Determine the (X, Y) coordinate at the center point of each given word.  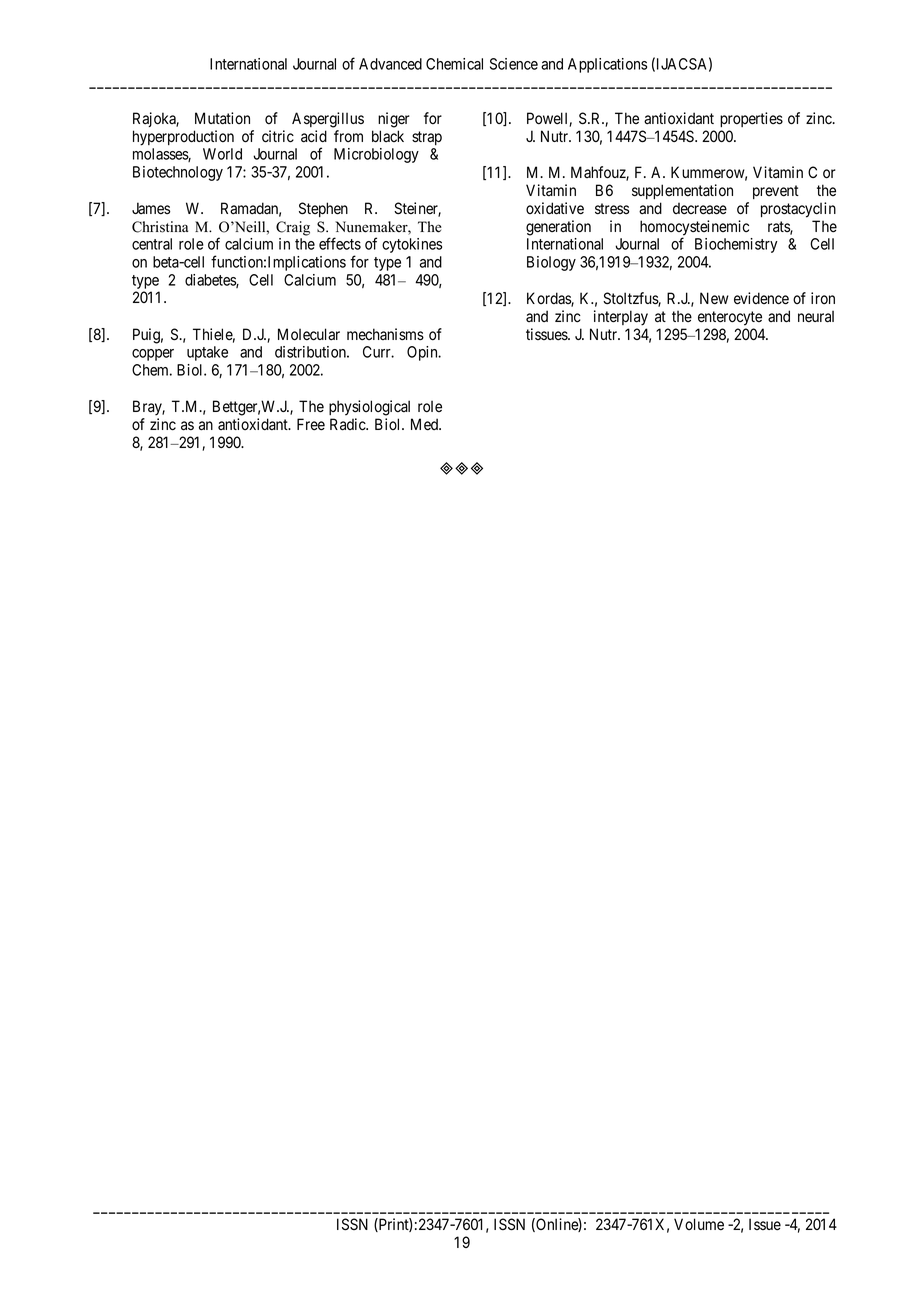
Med (425, 424)
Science (514, 64)
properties (751, 119)
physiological (369, 408)
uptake (207, 353)
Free (311, 424)
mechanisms (385, 334)
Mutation (222, 118)
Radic (348, 424)
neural (816, 316)
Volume (699, 1224)
